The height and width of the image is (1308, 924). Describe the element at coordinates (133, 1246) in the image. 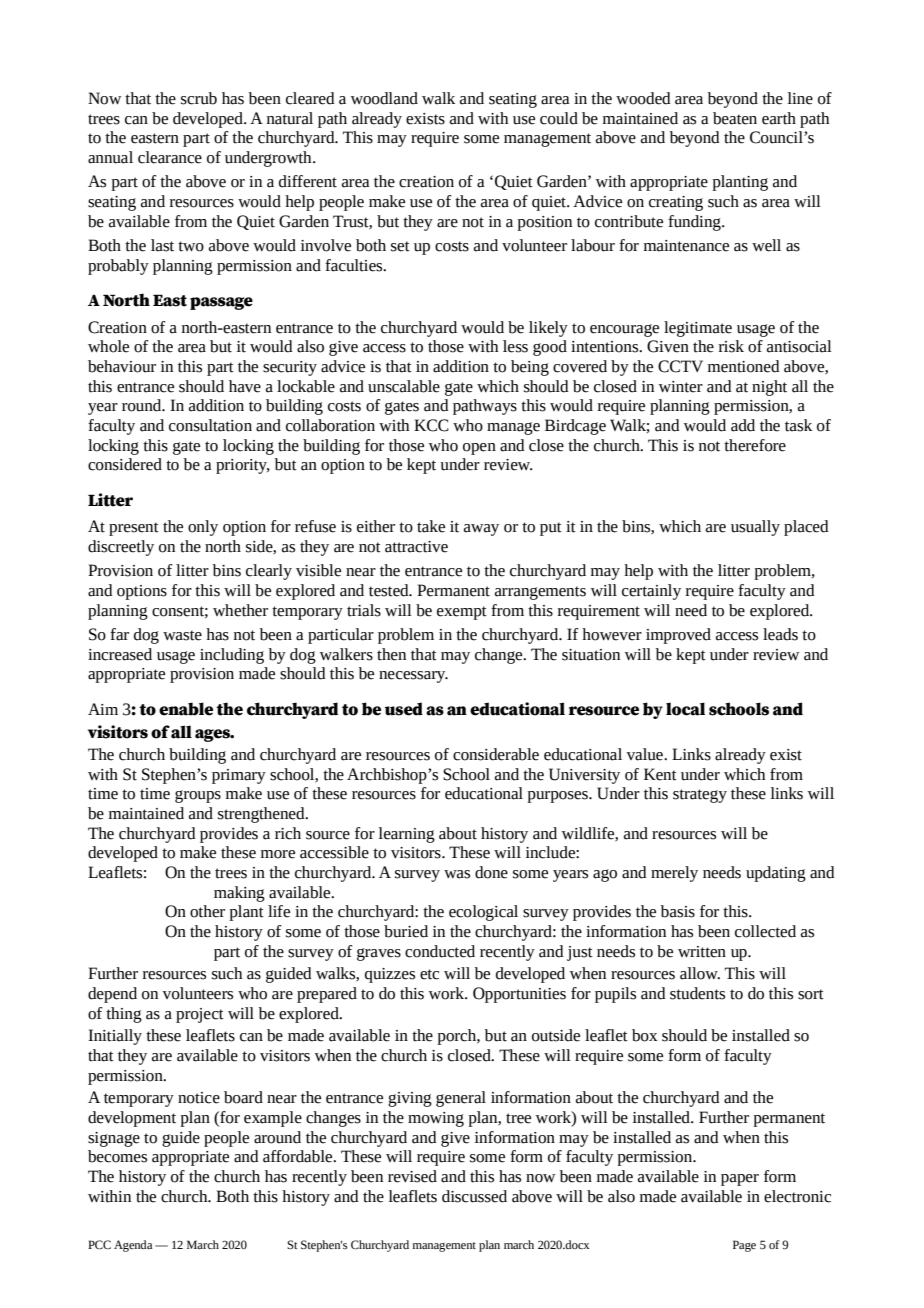

I see `Agenda` at that location.
